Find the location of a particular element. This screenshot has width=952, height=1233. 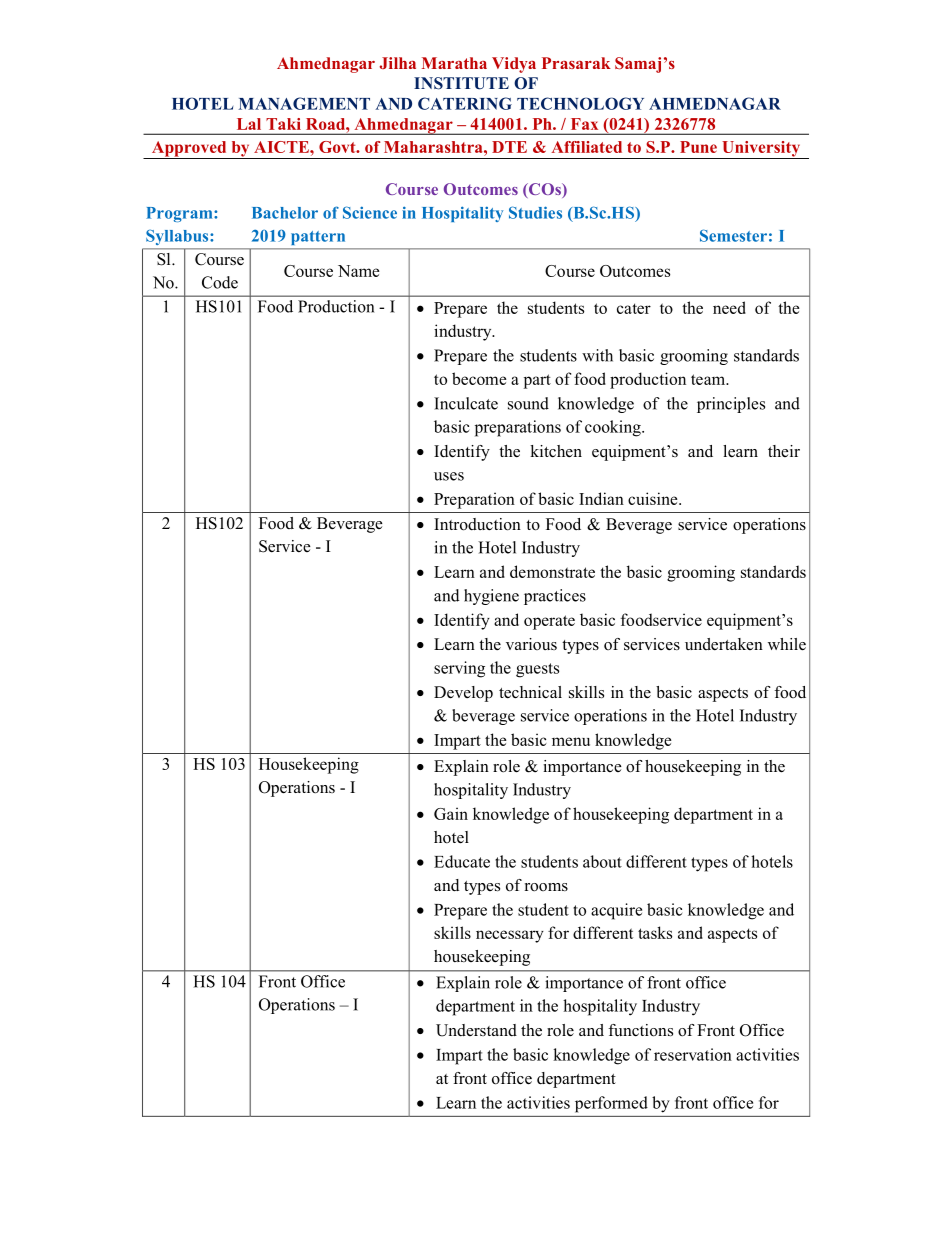

Pune is located at coordinates (698, 147).
